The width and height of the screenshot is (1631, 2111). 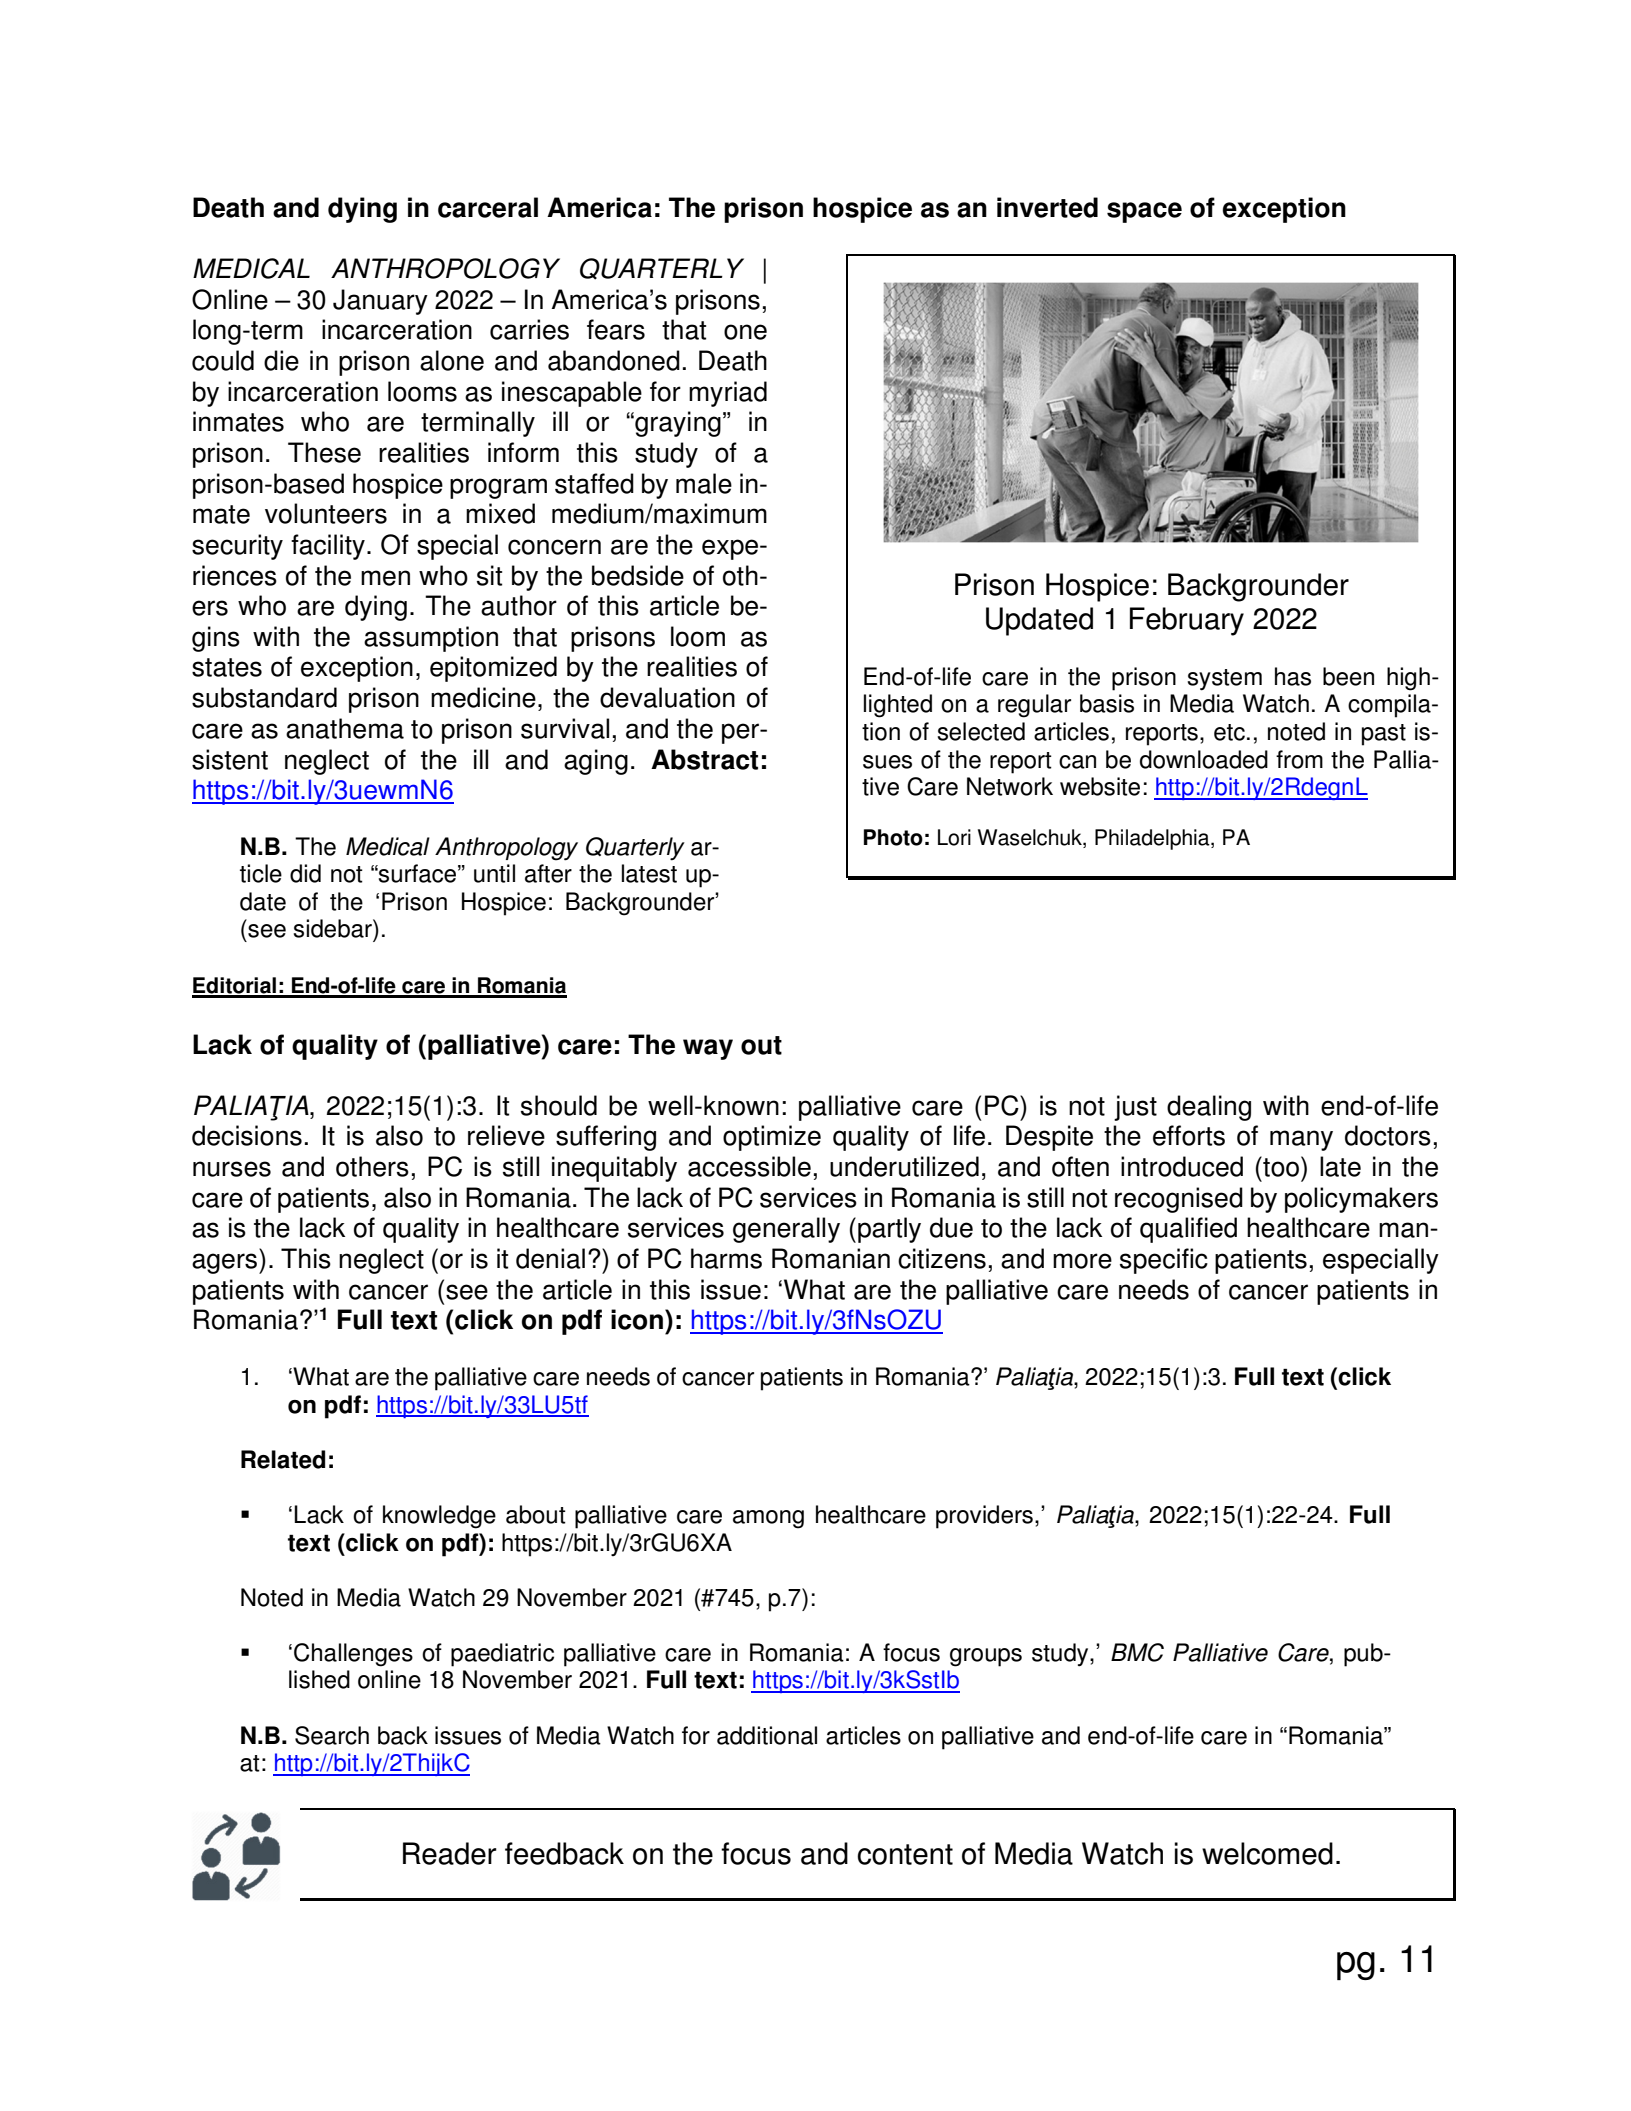 I want to click on downloaded, so click(x=1204, y=759).
